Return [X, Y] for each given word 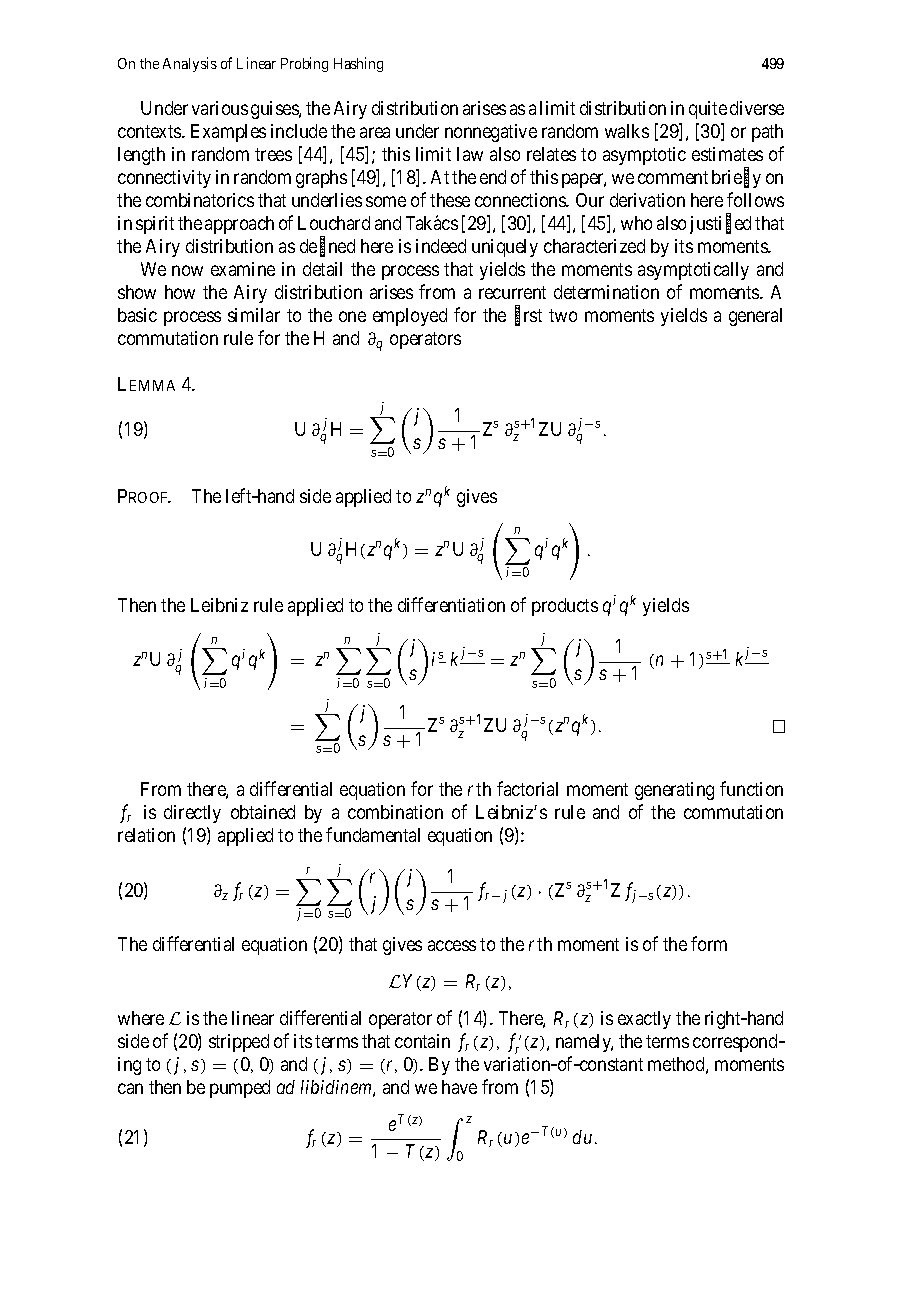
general [755, 317]
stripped [239, 1043]
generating [674, 791]
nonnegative [491, 133]
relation [146, 835]
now [187, 270]
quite [708, 110]
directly [192, 814]
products [565, 607]
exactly [644, 1020]
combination [395, 812]
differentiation [451, 604]
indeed [441, 246]
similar [254, 315]
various [220, 108]
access [452, 946]
